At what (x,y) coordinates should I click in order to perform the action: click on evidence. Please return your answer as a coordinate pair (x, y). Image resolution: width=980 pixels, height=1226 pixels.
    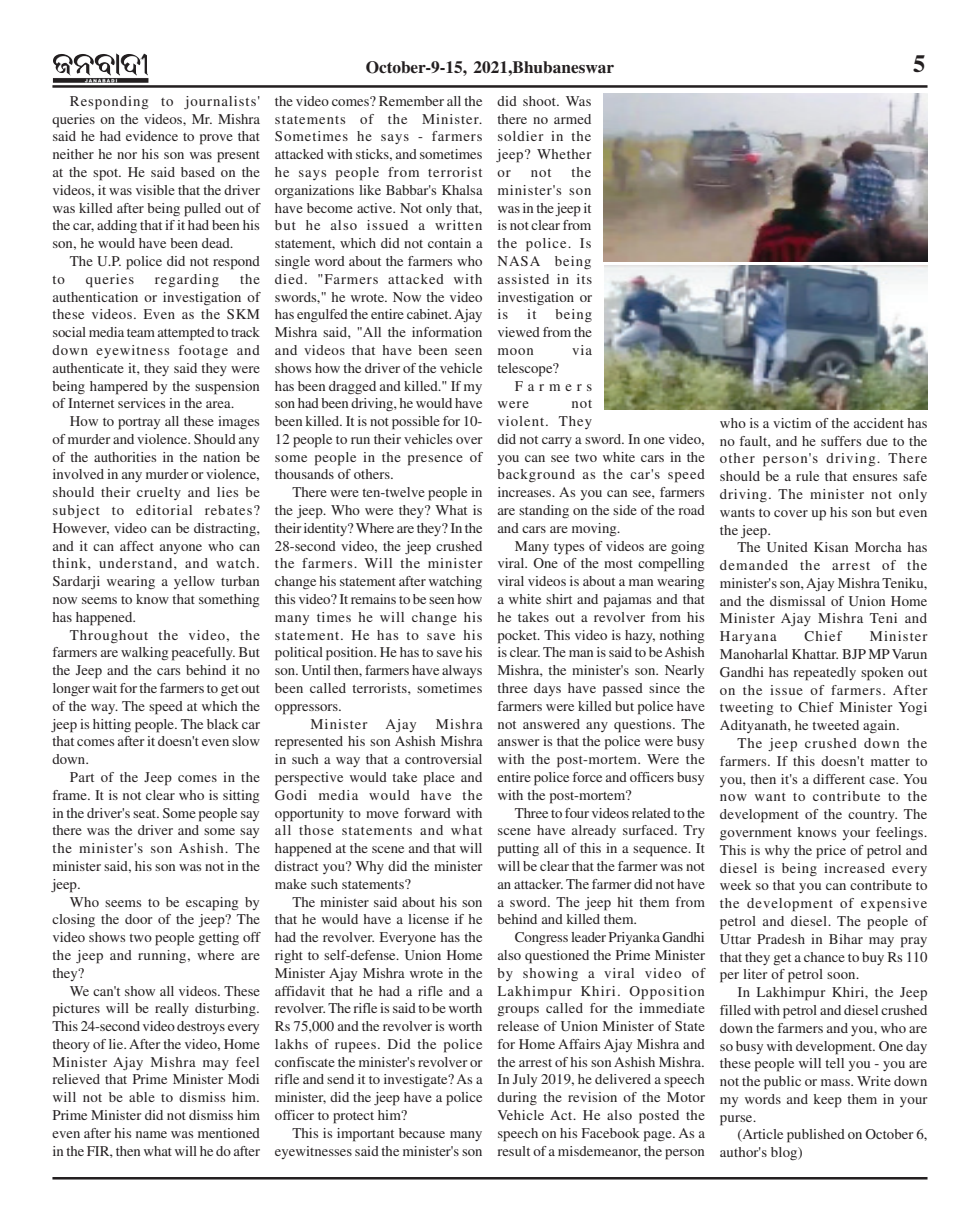
    Looking at the image, I should click on (152, 136).
